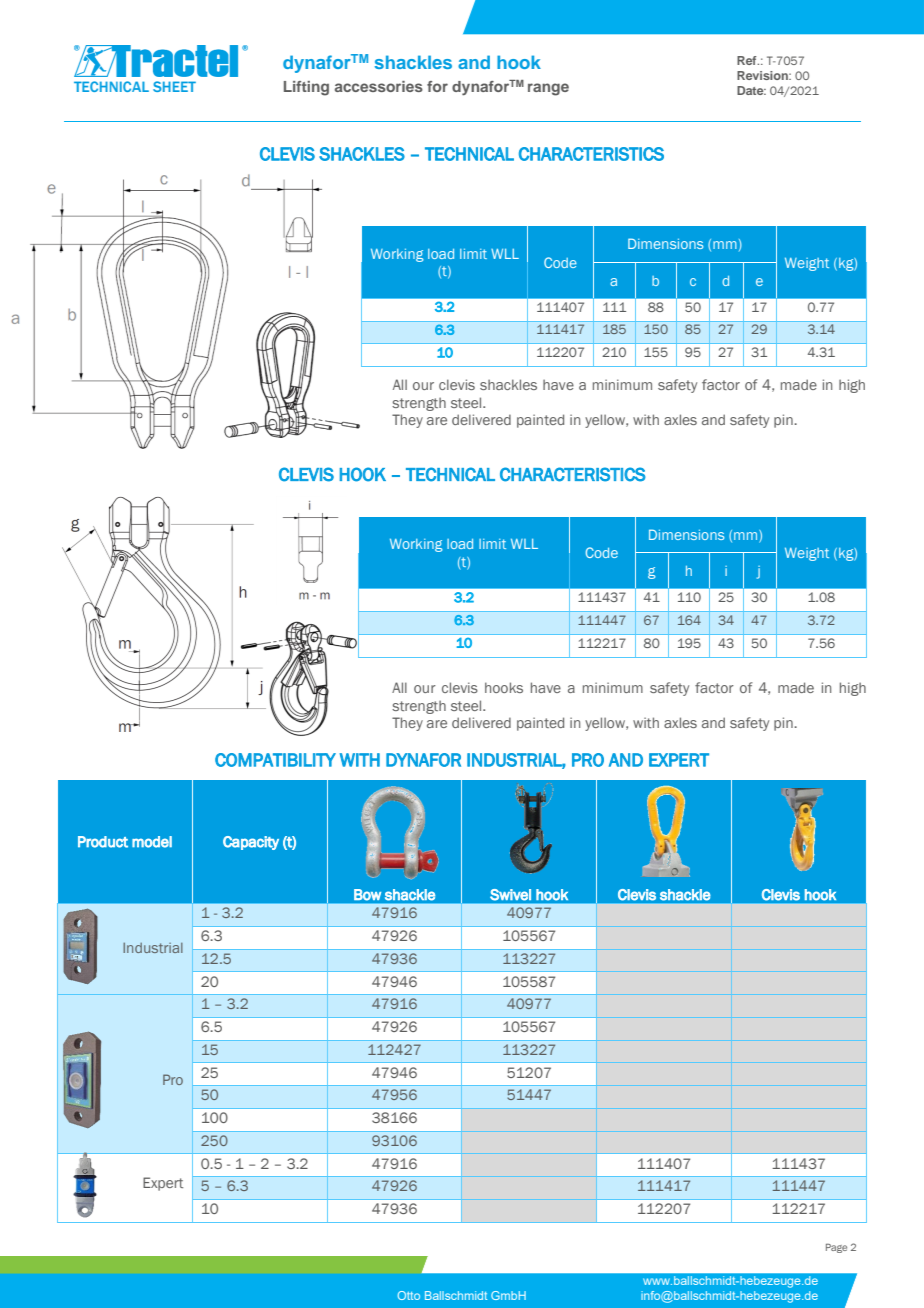 The width and height of the screenshot is (924, 1308). Describe the element at coordinates (367, 895) in the screenshot. I see `Bow` at that location.
